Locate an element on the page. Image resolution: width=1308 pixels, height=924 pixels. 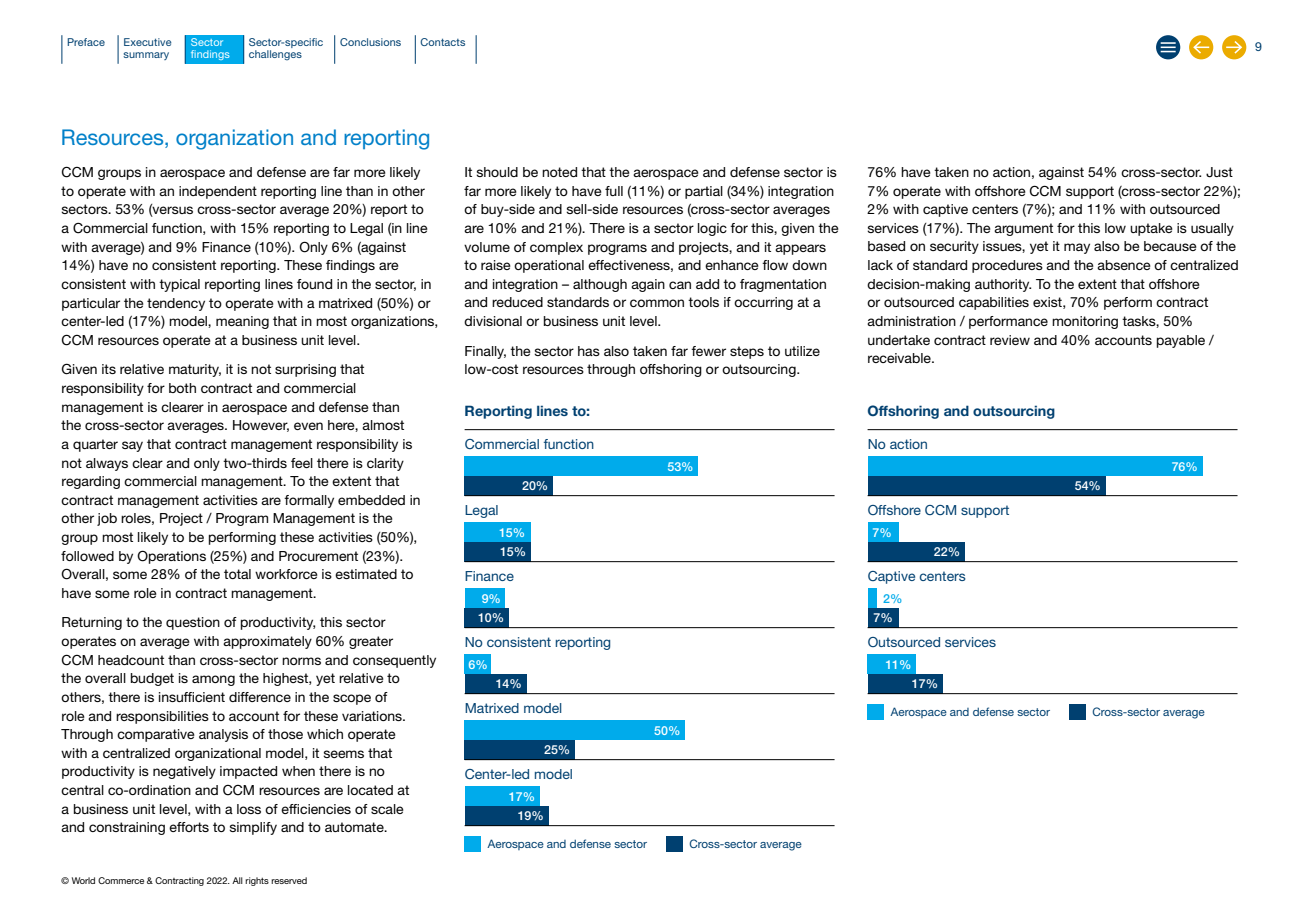
Just is located at coordinates (1219, 172).
